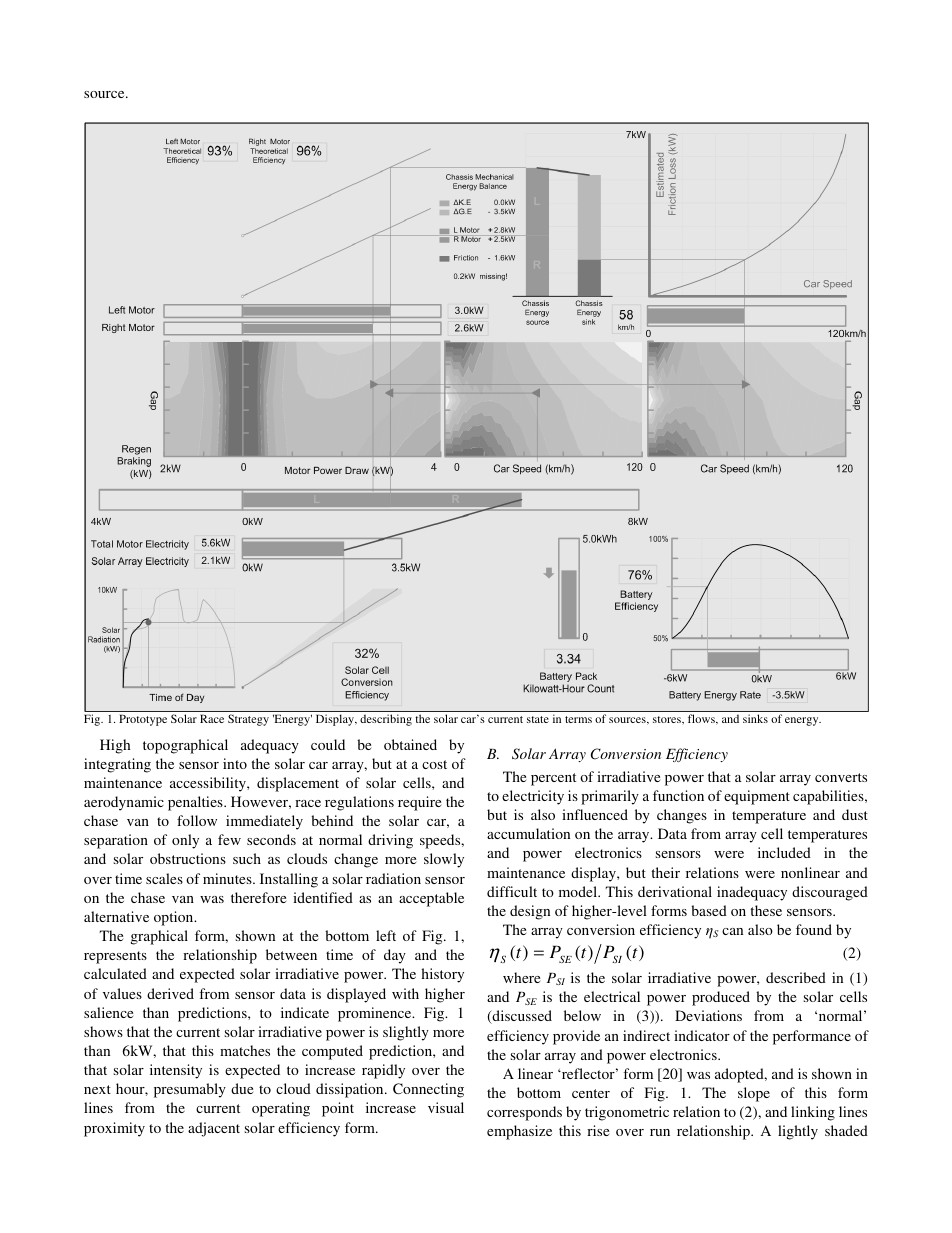 Image resolution: width=952 pixels, height=1233 pixels. What do you see at coordinates (530, 912) in the image?
I see `design` at bounding box center [530, 912].
